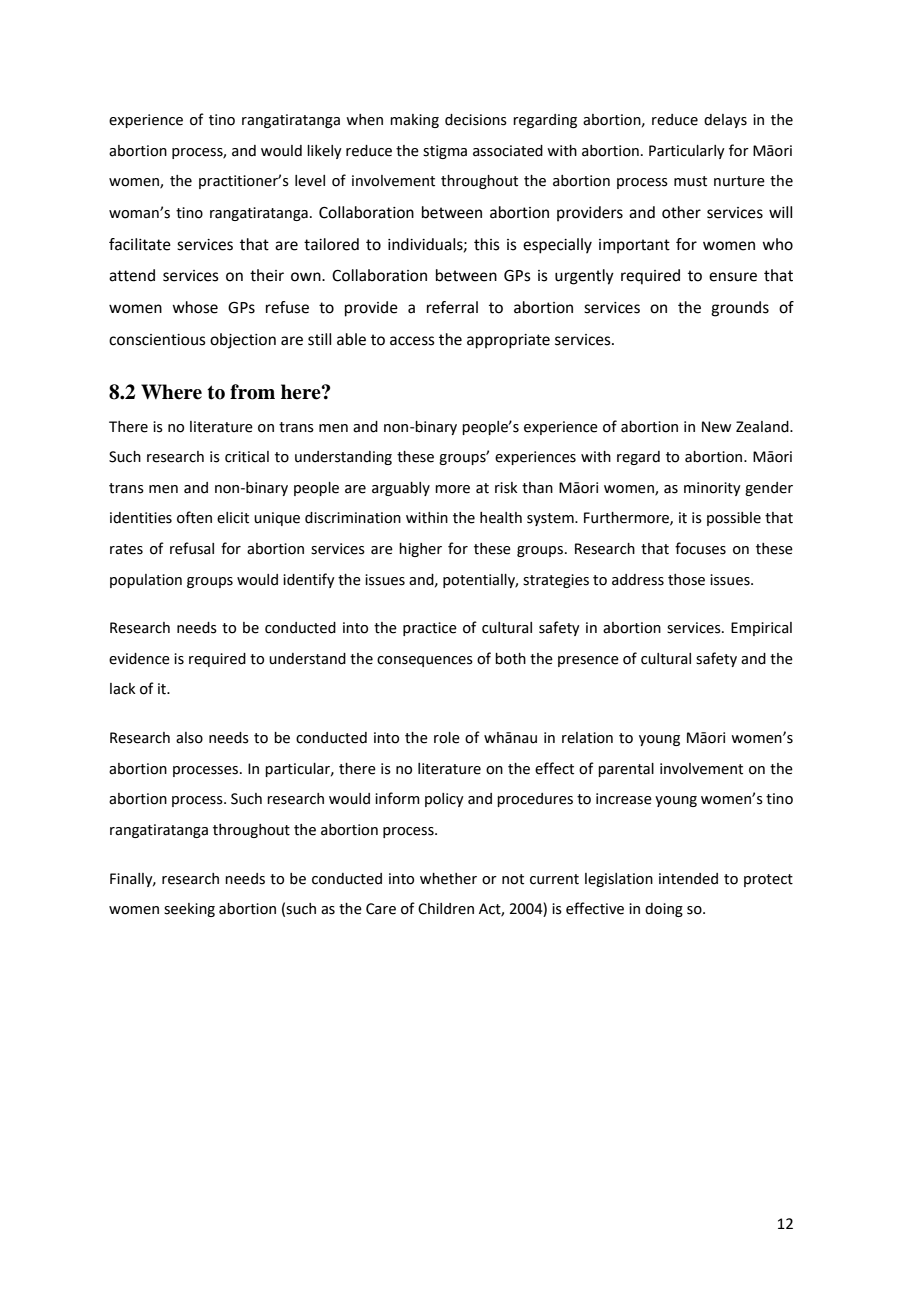 Image resolution: width=903 pixels, height=1316 pixels. Describe the element at coordinates (189, 910) in the page. I see `seeking` at that location.
